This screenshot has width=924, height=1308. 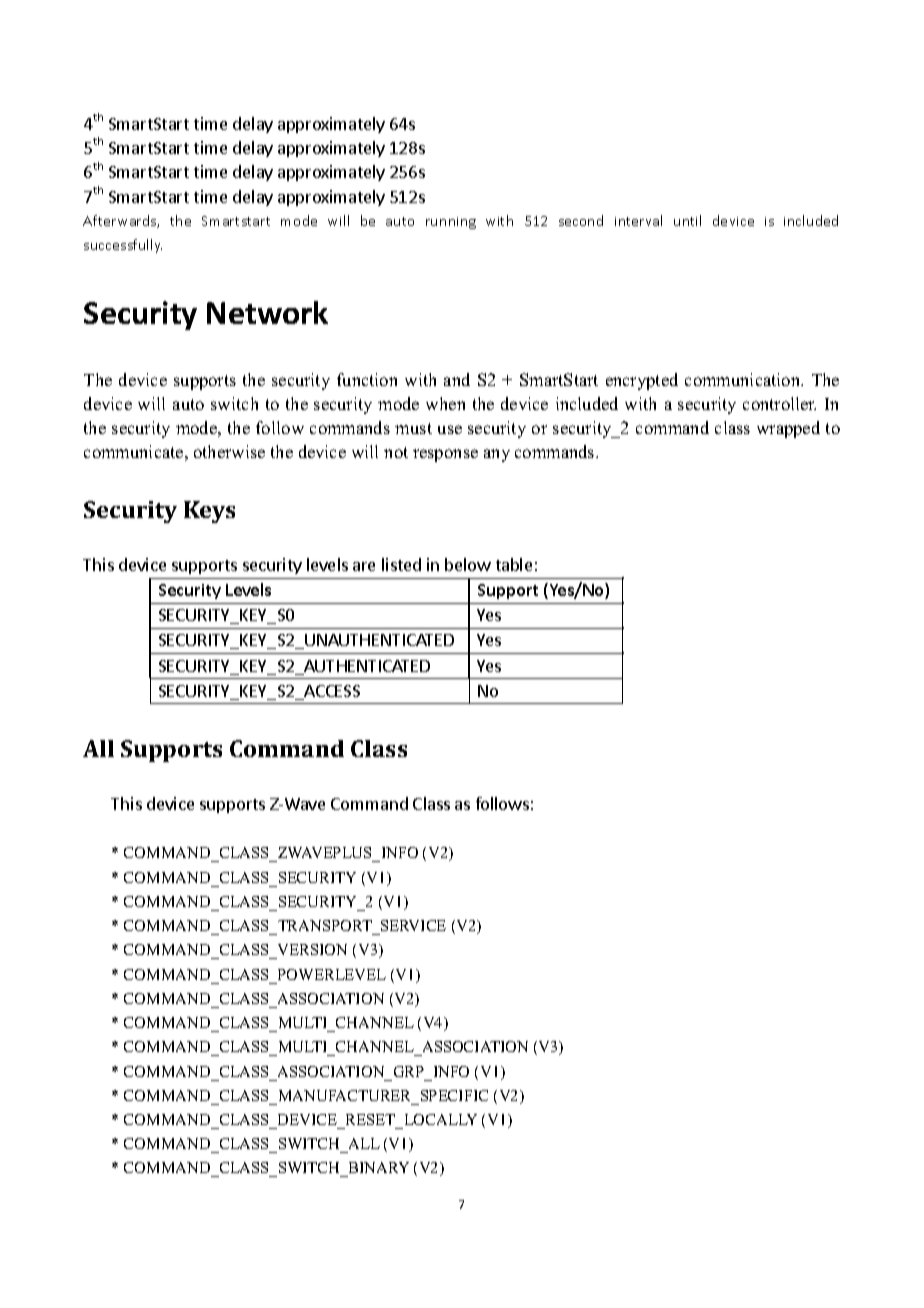 What do you see at coordinates (514, 564) in the screenshot?
I see `table` at bounding box center [514, 564].
